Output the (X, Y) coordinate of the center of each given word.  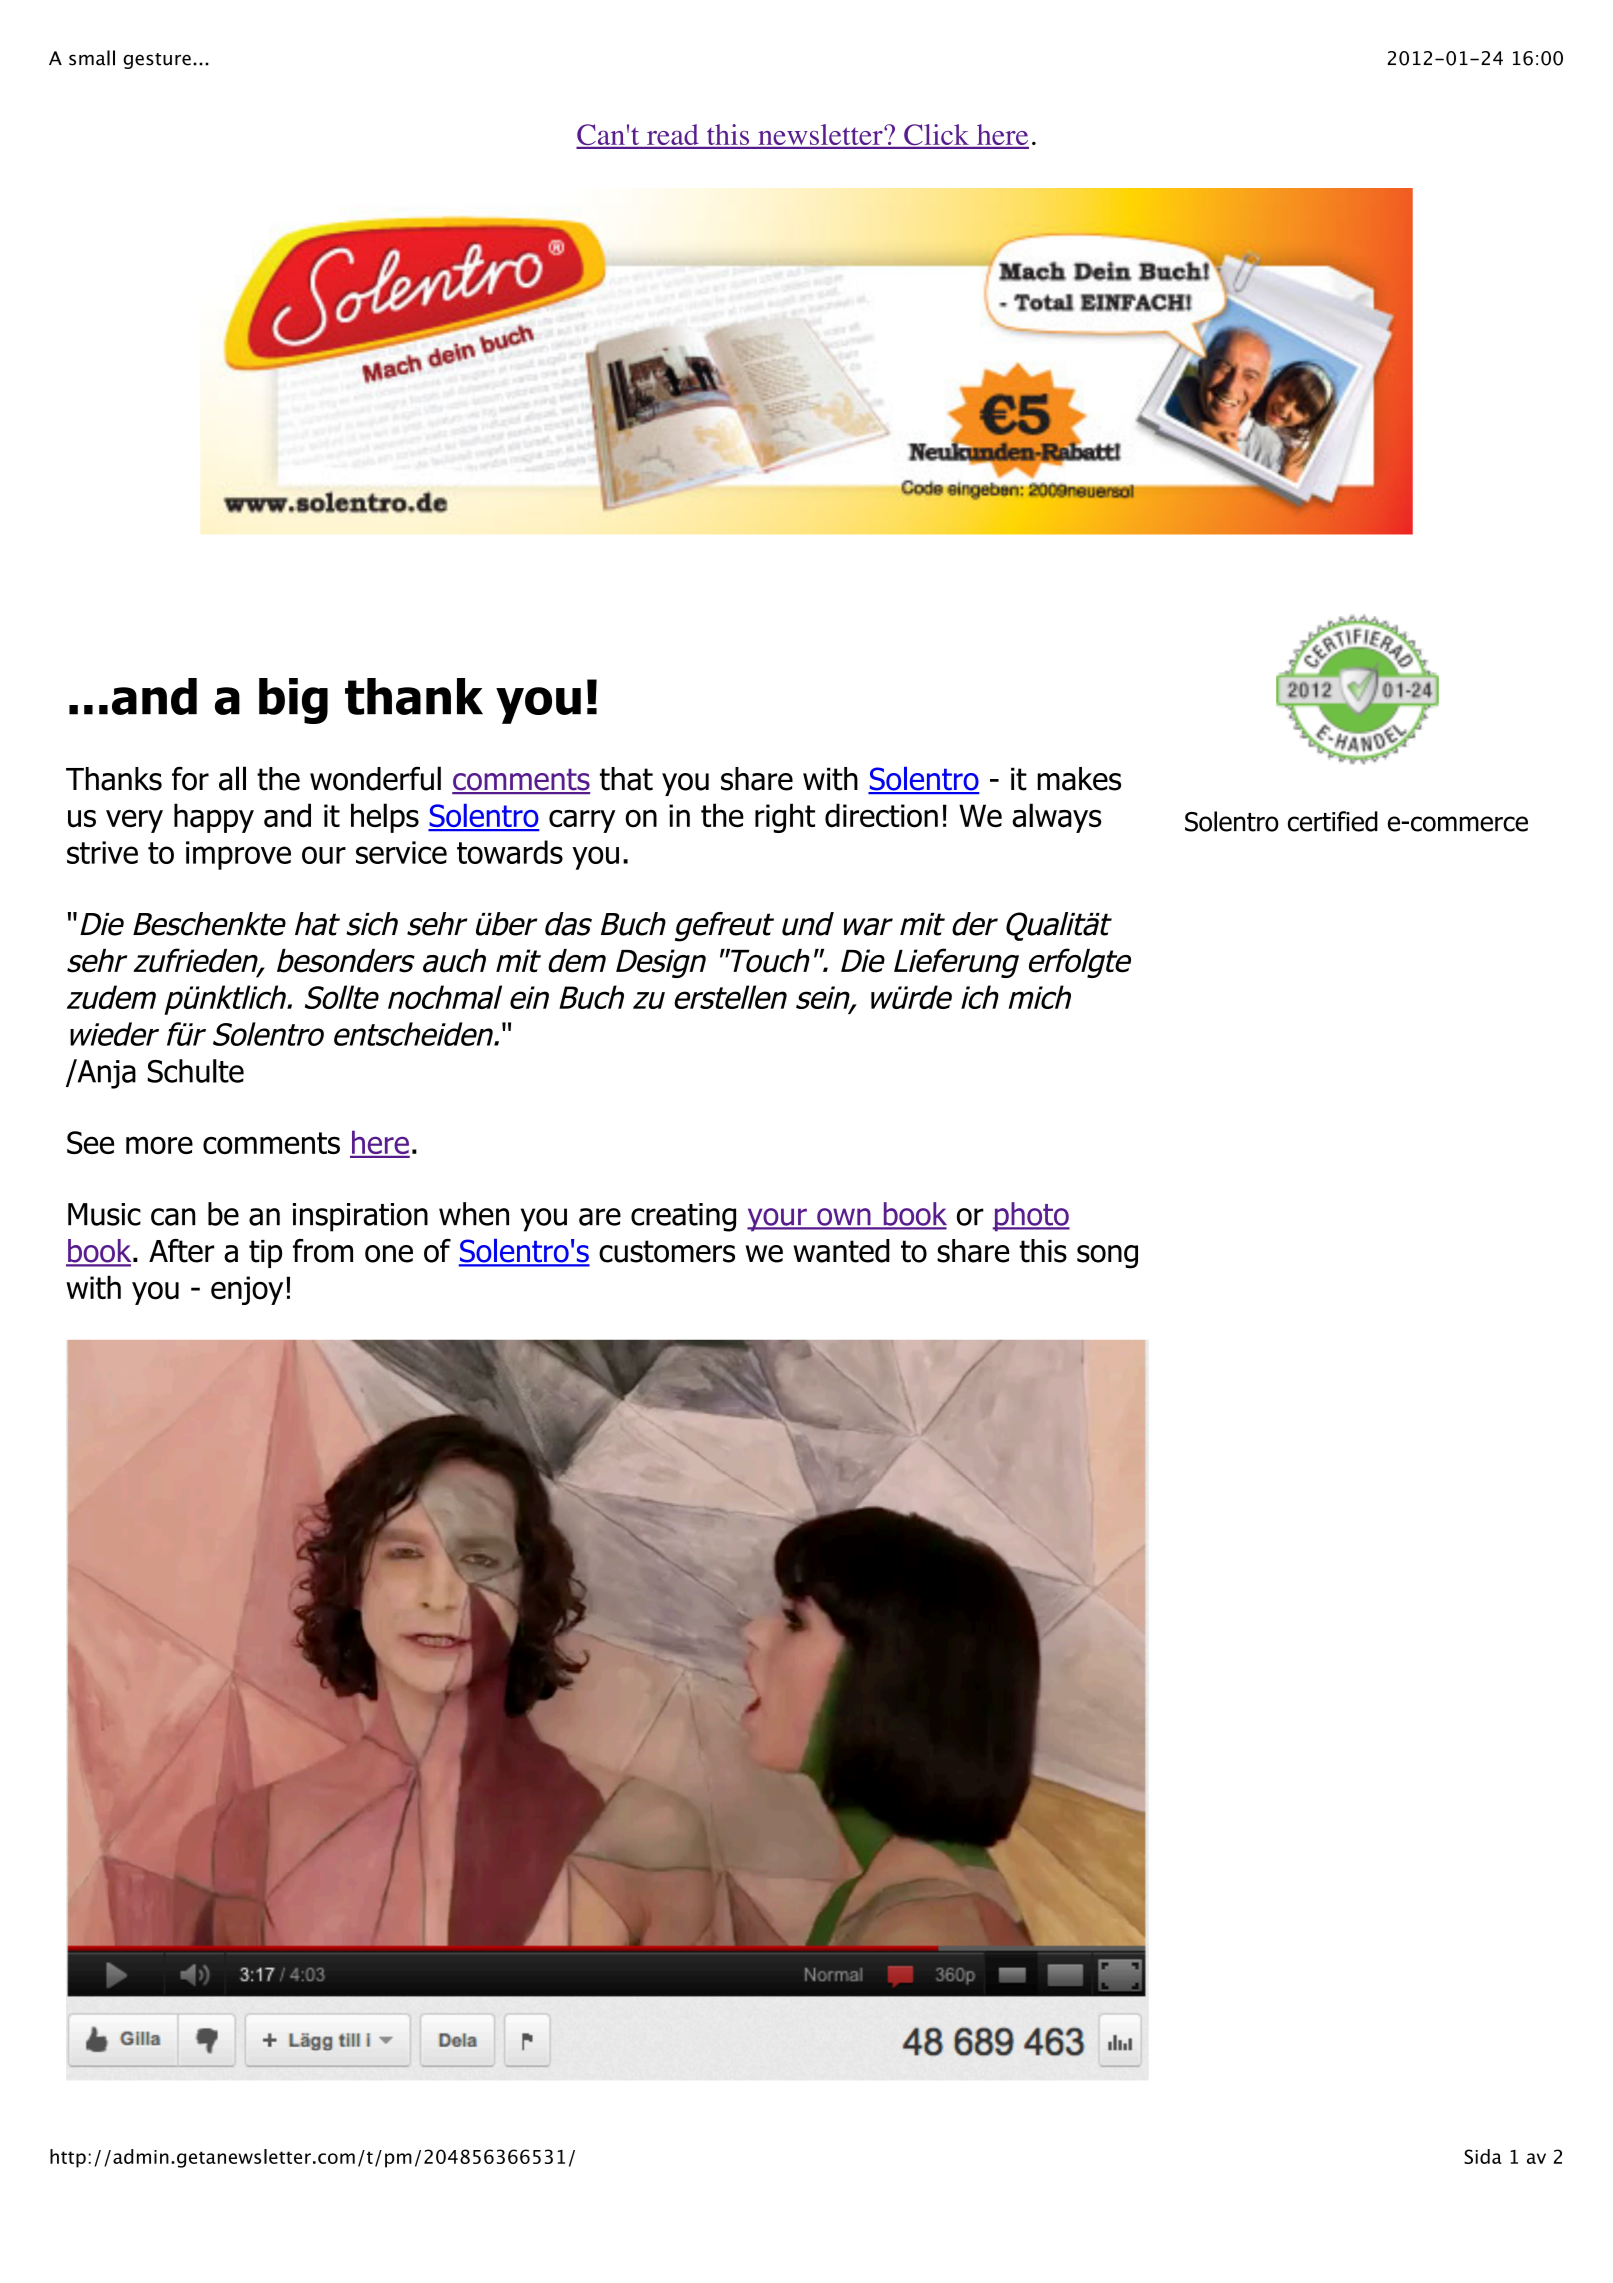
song (1107, 1257)
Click (937, 136)
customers (667, 1251)
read (672, 136)
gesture (157, 61)
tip (265, 1254)
